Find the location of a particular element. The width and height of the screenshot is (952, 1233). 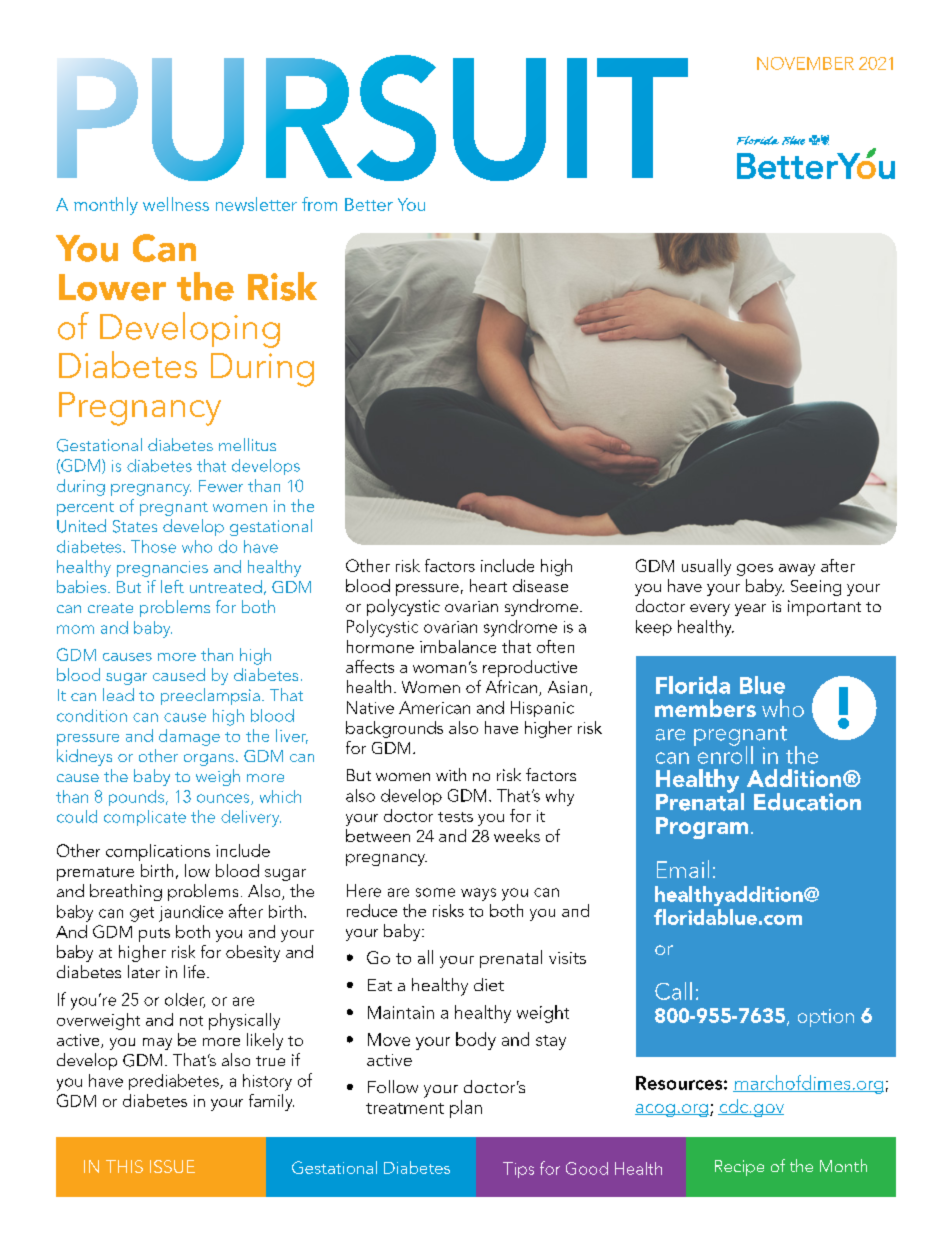

plan is located at coordinates (466, 1109).
